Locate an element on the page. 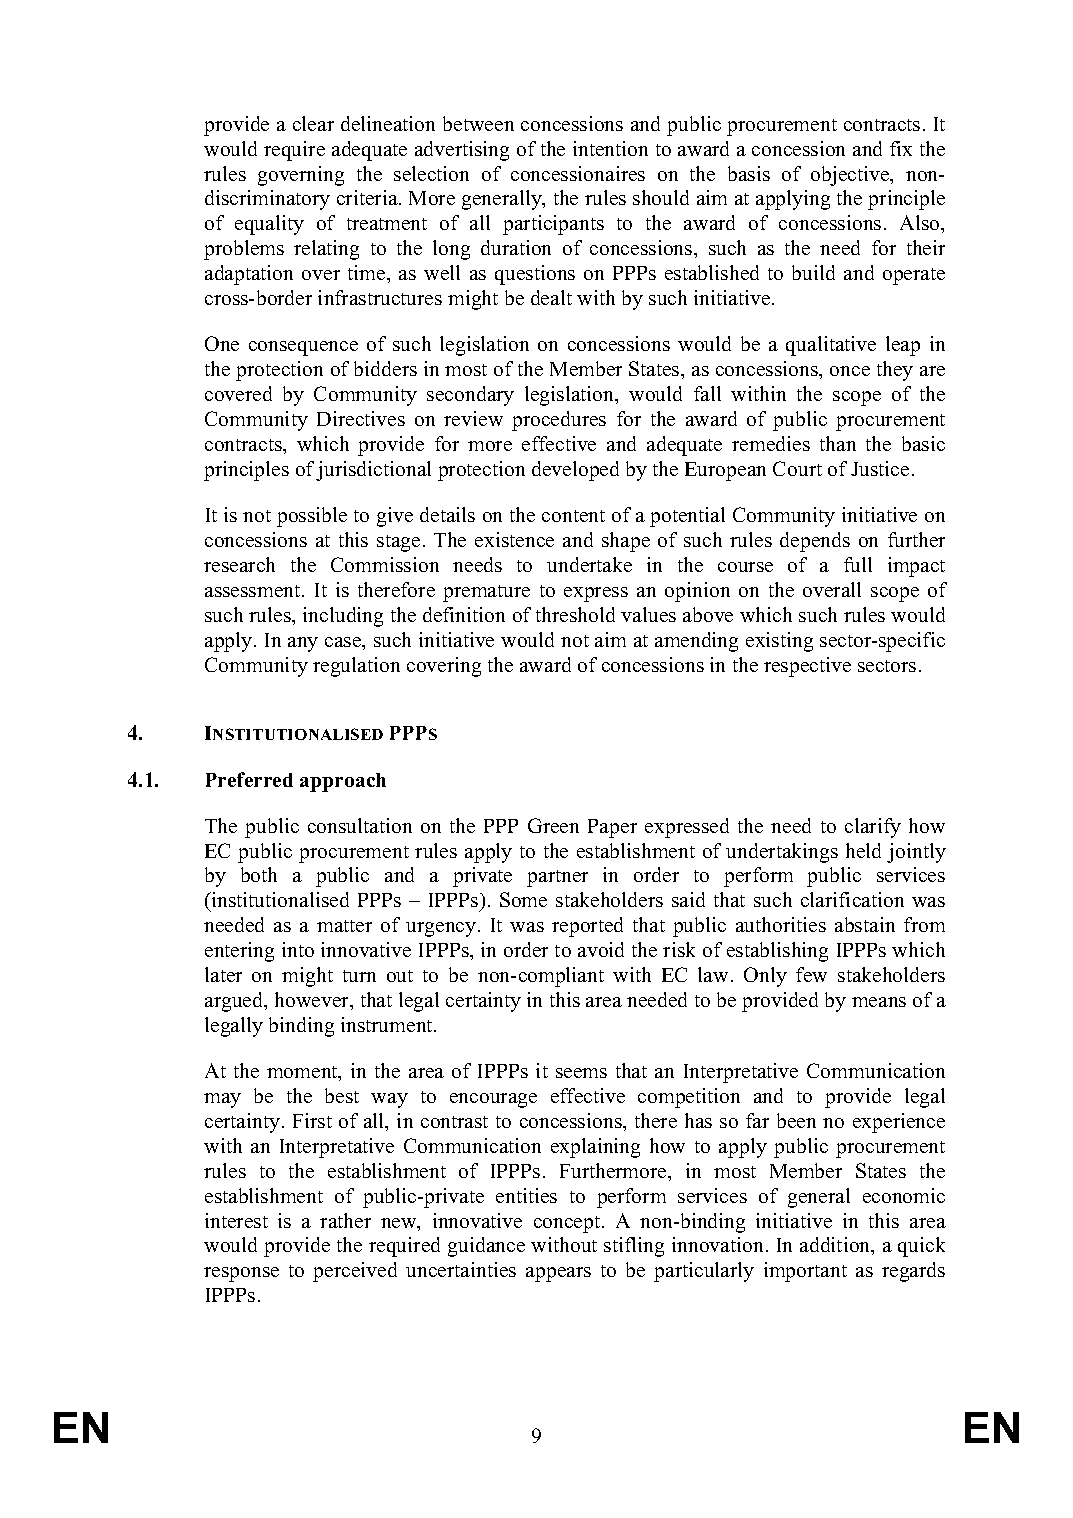 The image size is (1073, 1518). clear is located at coordinates (313, 123).
